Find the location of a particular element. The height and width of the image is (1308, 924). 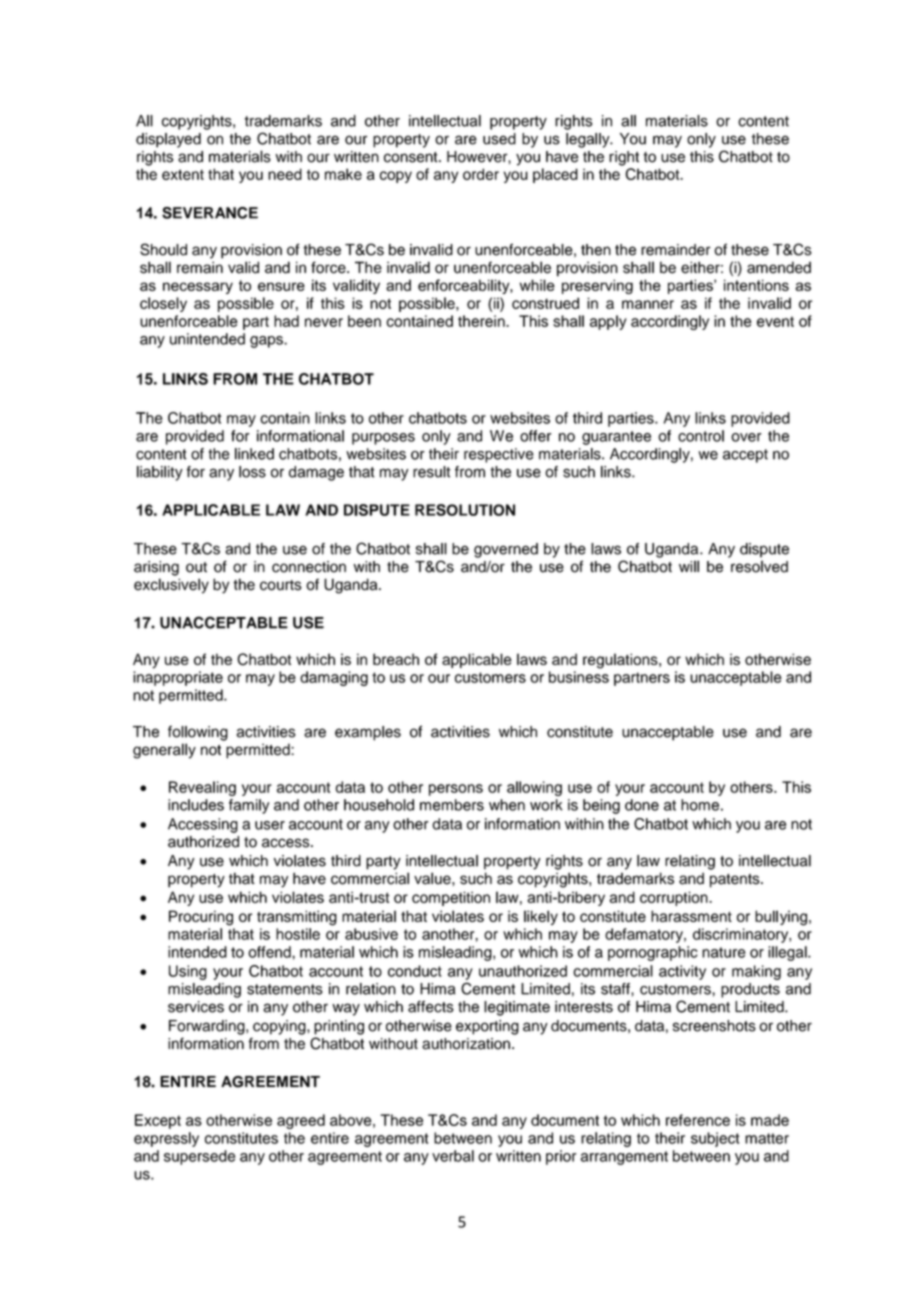

inappropriate is located at coordinates (178, 678).
